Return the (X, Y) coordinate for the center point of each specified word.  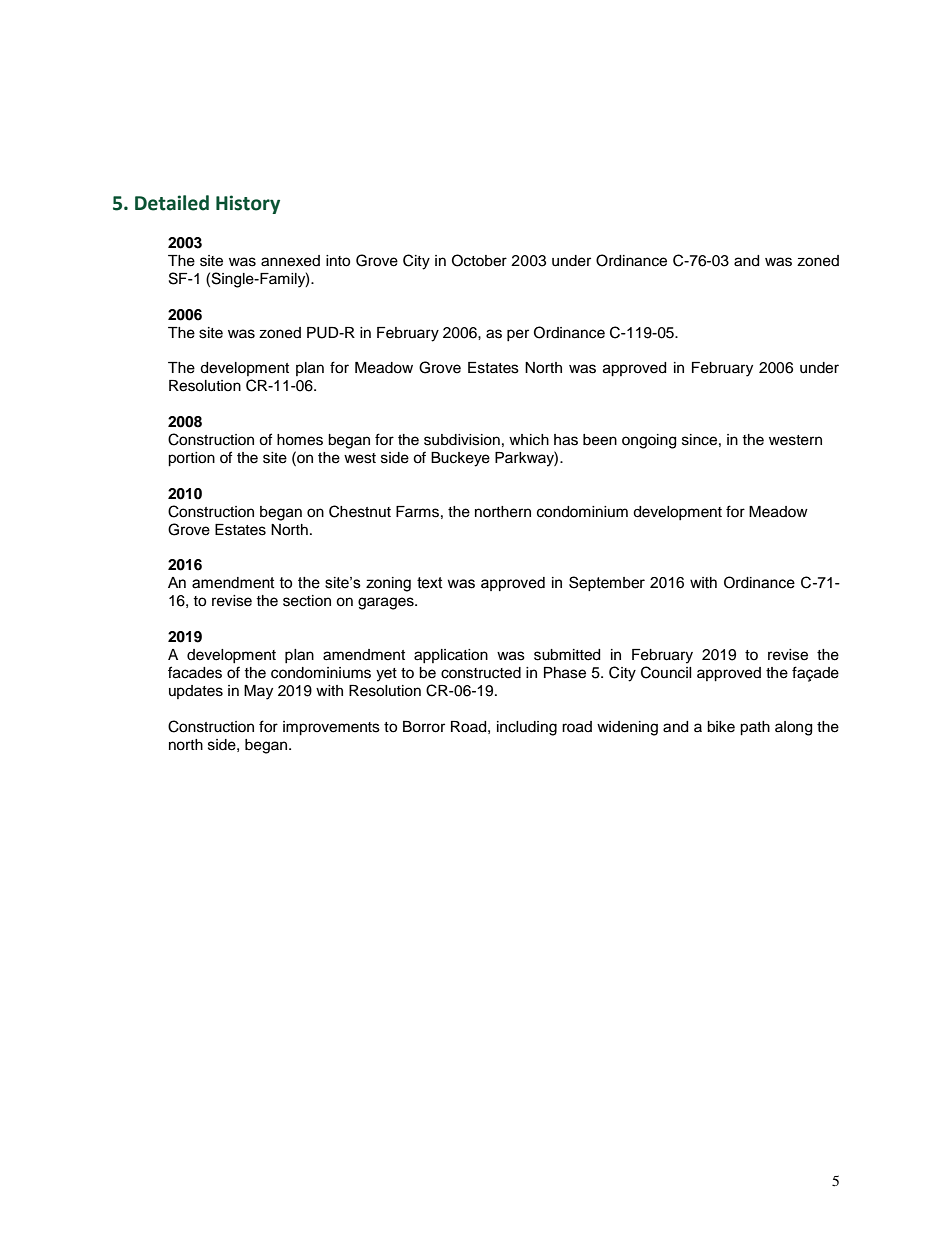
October (479, 260)
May (258, 692)
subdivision (462, 440)
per (518, 335)
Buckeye (460, 459)
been (600, 440)
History (248, 204)
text (430, 583)
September (607, 583)
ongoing (649, 441)
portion (191, 459)
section (307, 601)
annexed (290, 261)
